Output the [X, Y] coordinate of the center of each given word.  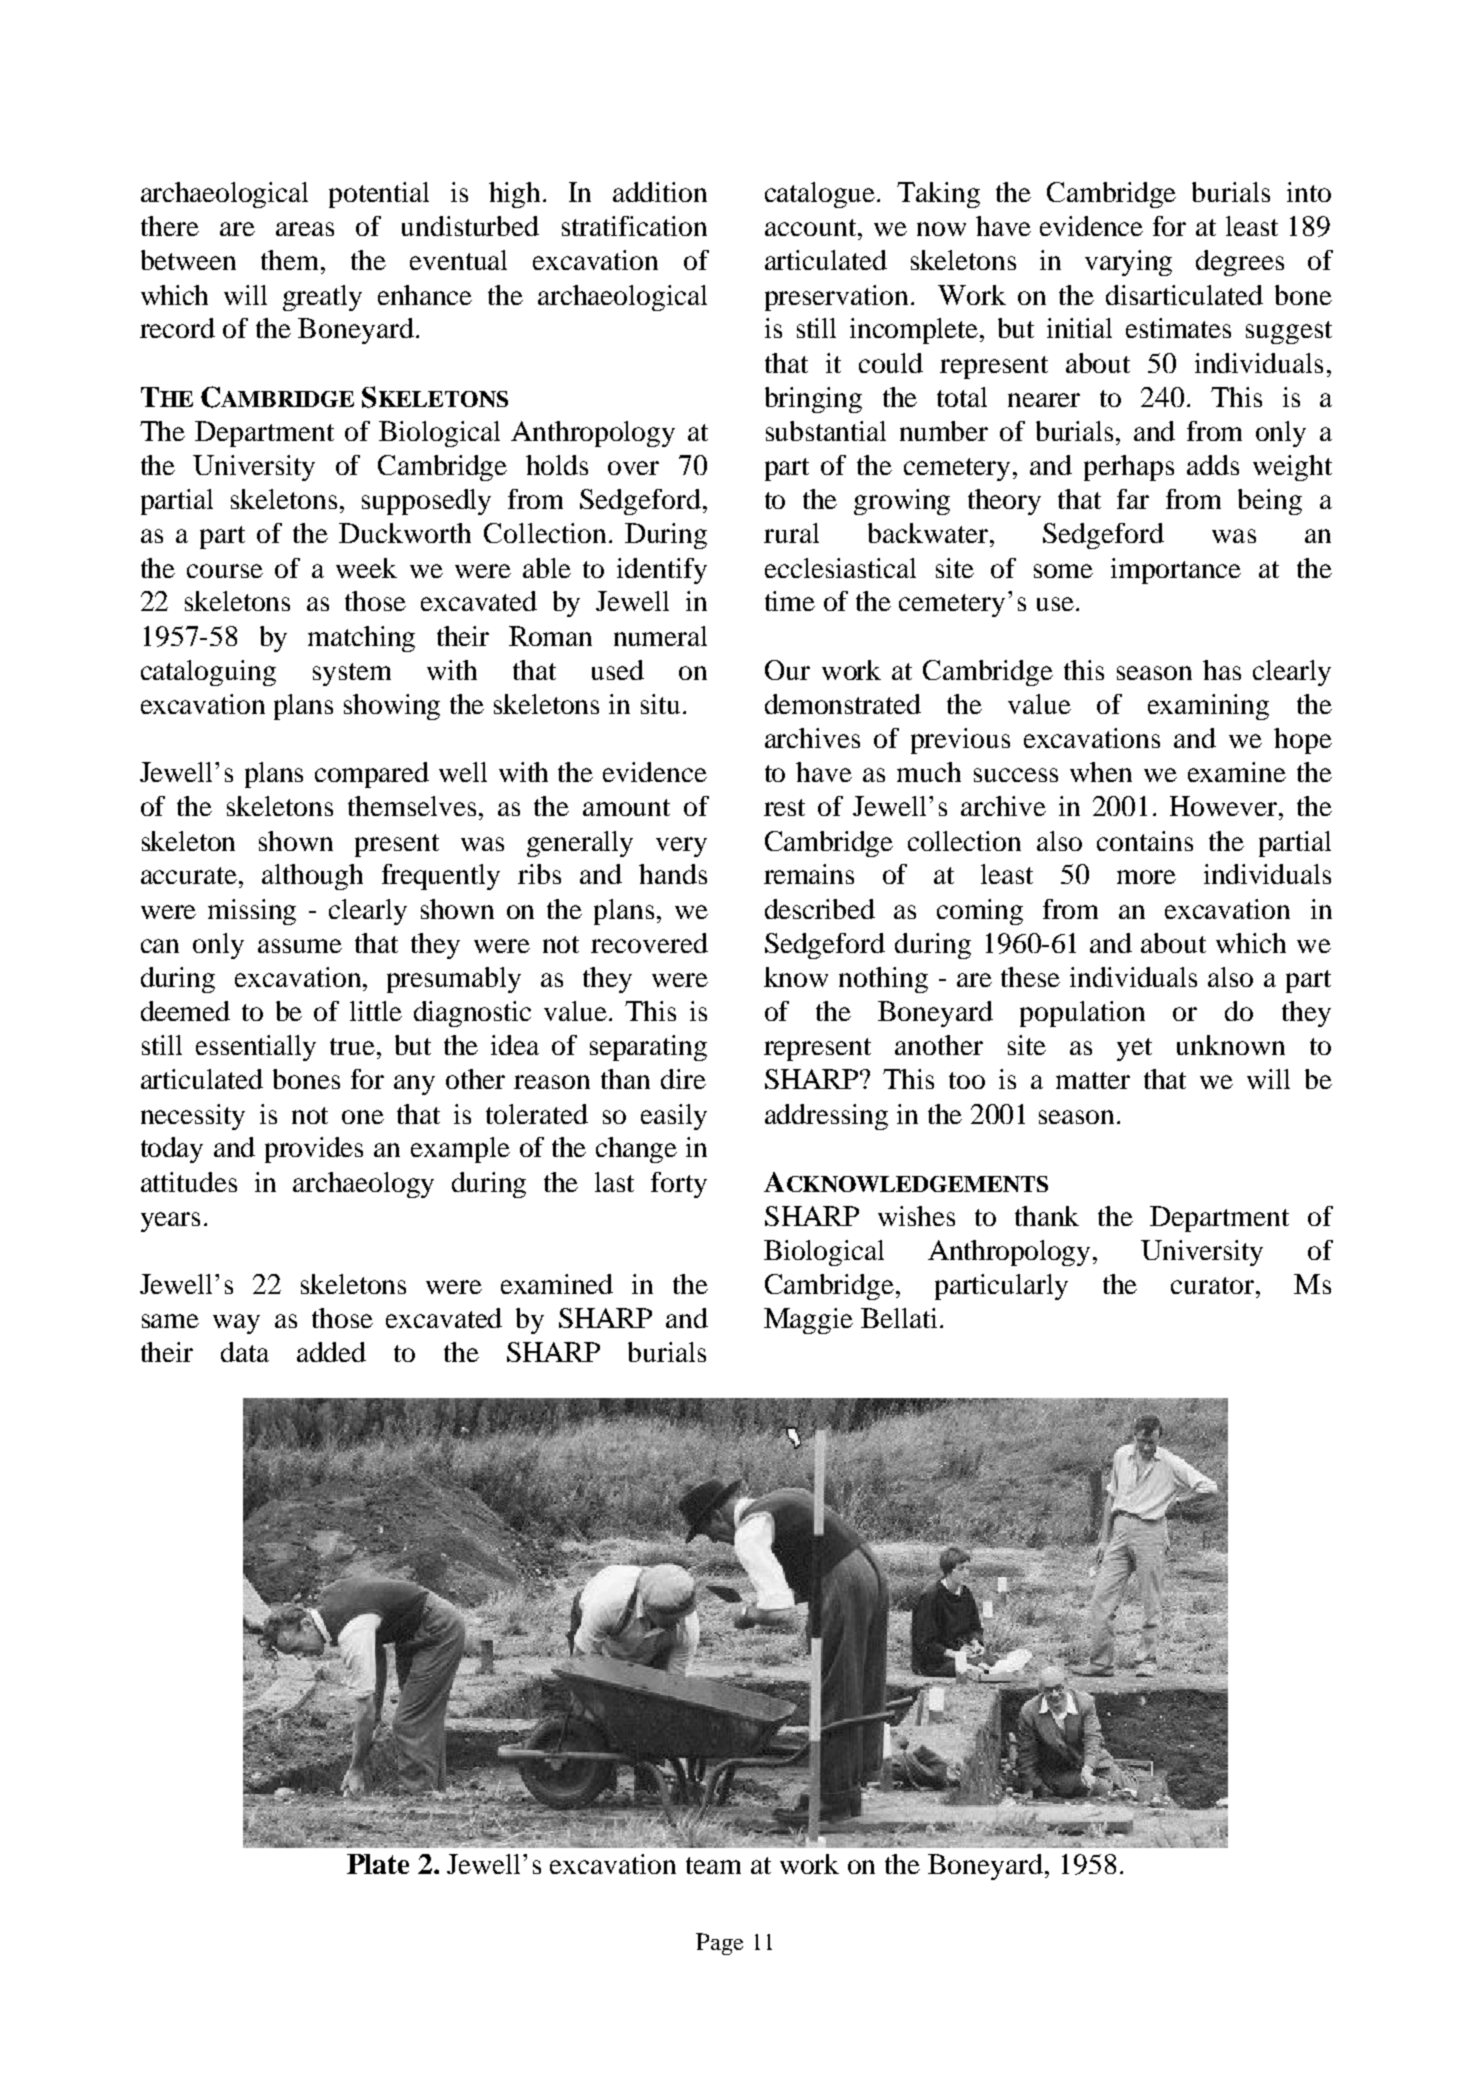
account [812, 227]
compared [372, 775]
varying [1128, 263]
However [1225, 806]
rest [784, 807]
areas [305, 229]
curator [1214, 1285]
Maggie [808, 1321]
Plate [378, 1864]
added [331, 1352]
